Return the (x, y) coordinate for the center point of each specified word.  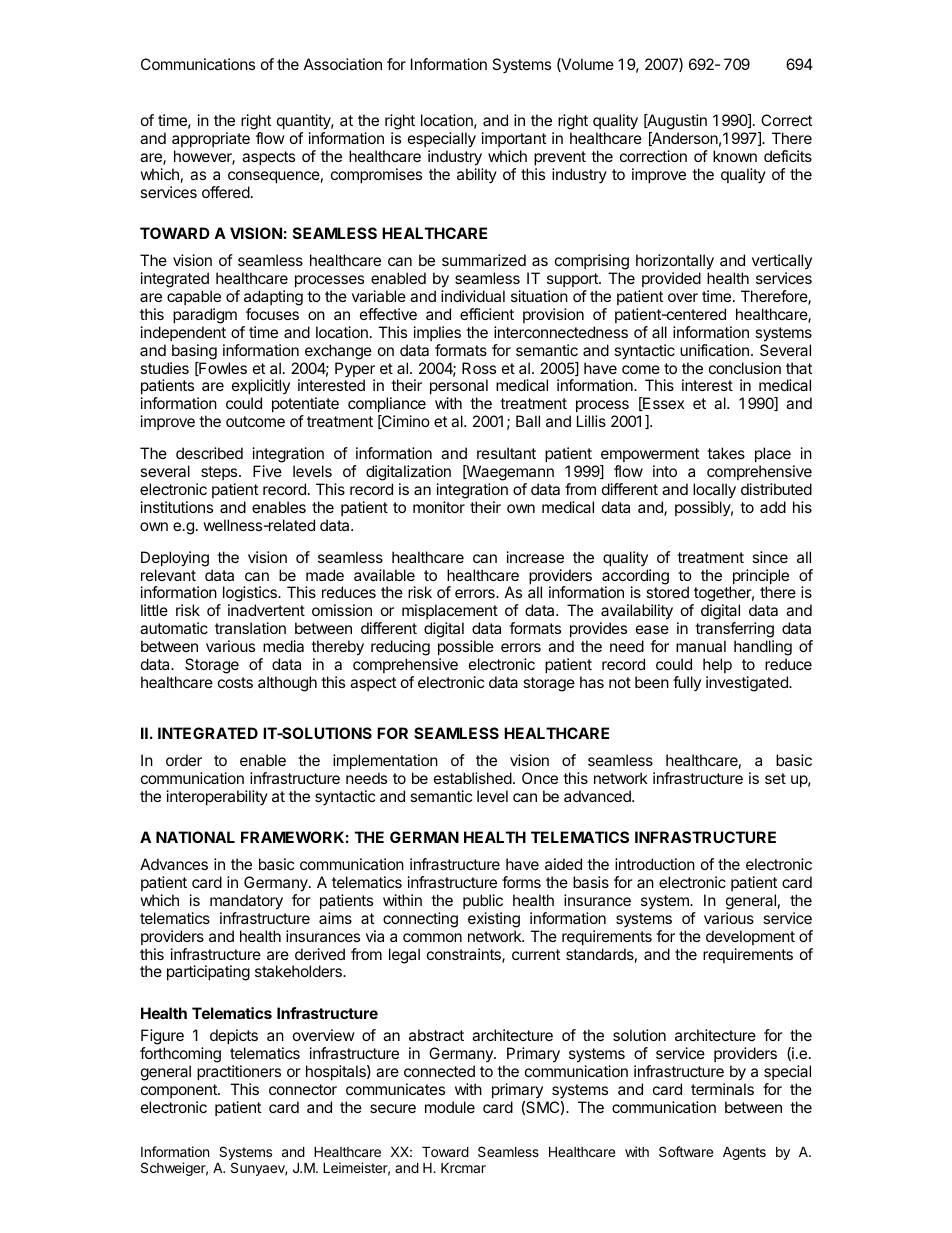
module (450, 1107)
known (735, 156)
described (209, 453)
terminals (722, 1089)
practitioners (239, 1072)
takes (726, 453)
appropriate (211, 139)
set (775, 778)
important (514, 139)
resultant (506, 453)
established (473, 778)
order (184, 760)
